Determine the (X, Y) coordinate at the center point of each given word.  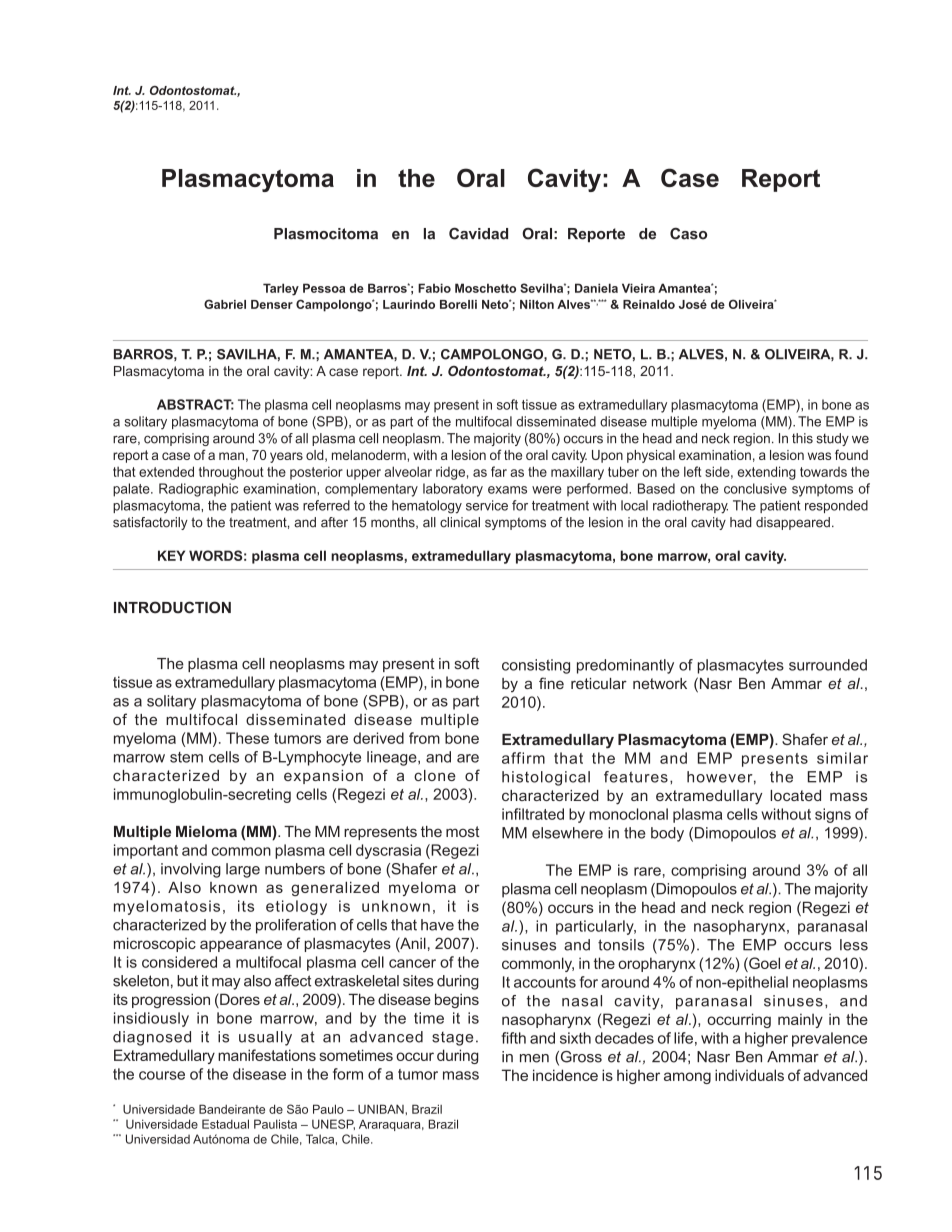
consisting (536, 666)
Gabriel (225, 304)
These (247, 738)
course (162, 1075)
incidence (565, 1075)
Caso (688, 234)
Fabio (434, 288)
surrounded (828, 665)
